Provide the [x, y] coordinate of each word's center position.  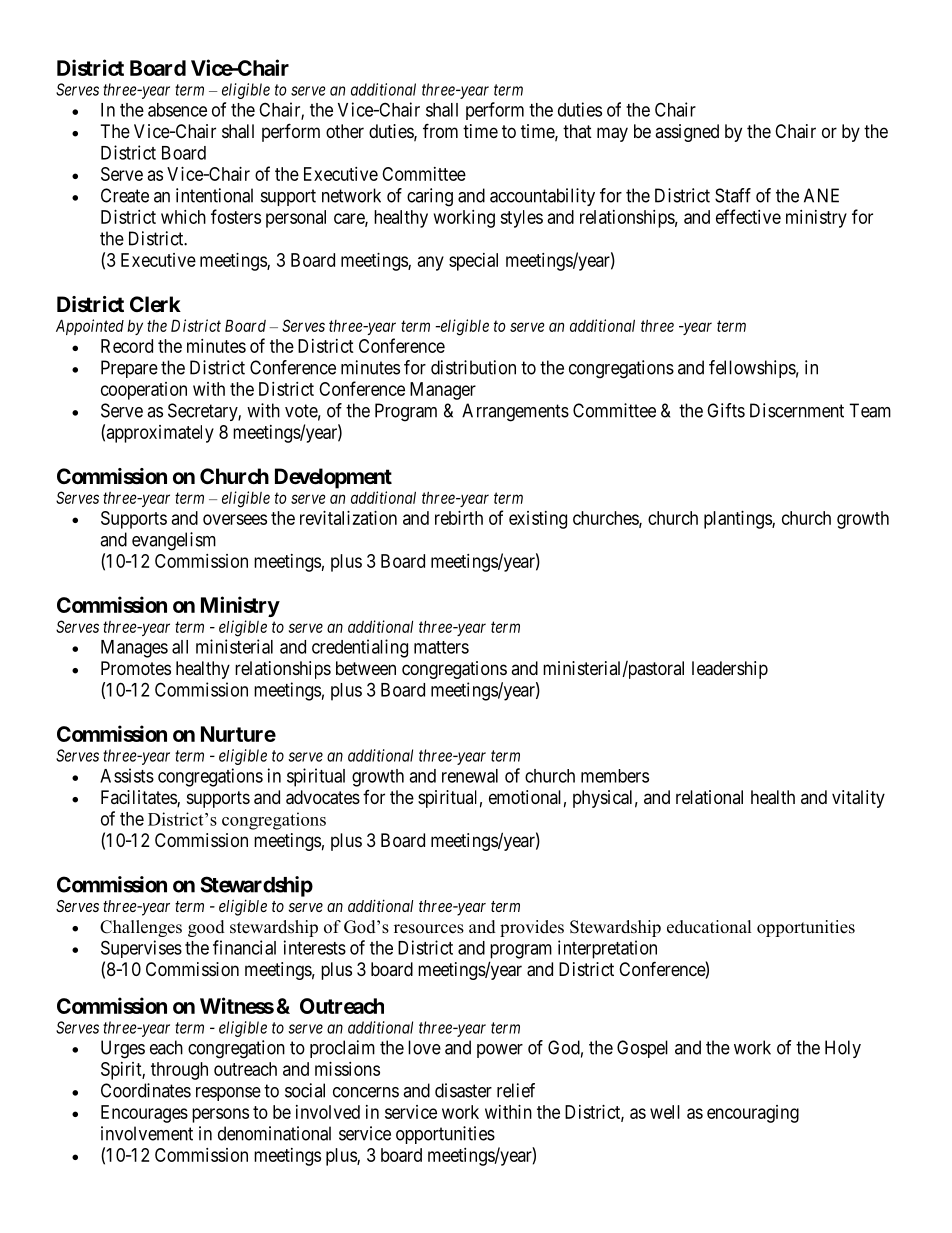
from [440, 130]
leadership [730, 670]
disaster [463, 1090]
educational [709, 927]
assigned [687, 133]
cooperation [144, 391]
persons [220, 1115]
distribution [473, 367]
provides [532, 928]
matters [441, 647]
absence [177, 110]
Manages [134, 649]
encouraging [753, 1114]
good [206, 928]
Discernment [797, 410]
